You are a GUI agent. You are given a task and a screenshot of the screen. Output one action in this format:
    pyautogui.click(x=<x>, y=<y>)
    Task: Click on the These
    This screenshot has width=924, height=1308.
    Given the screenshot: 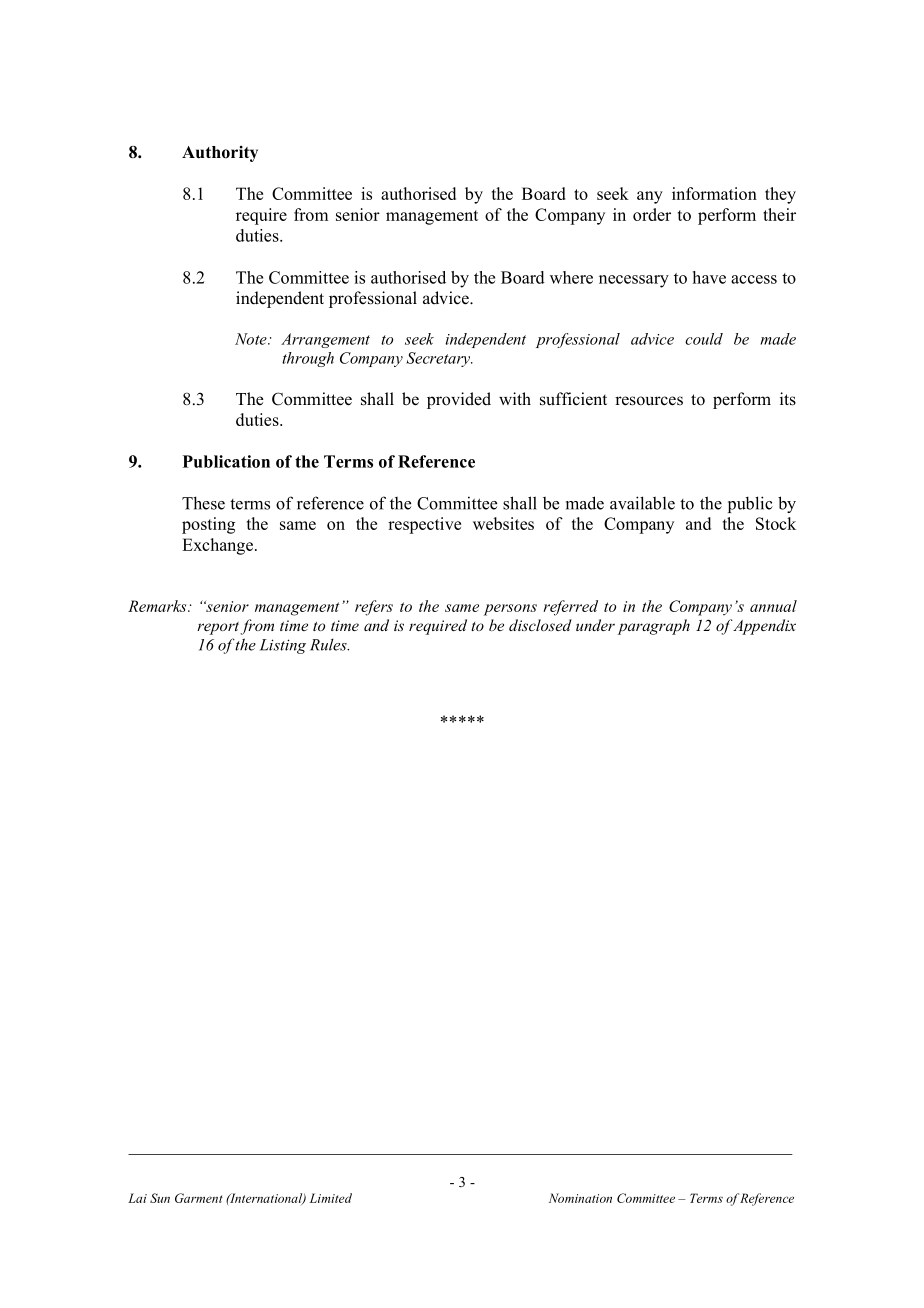 What is the action you would take?
    pyautogui.click(x=203, y=503)
